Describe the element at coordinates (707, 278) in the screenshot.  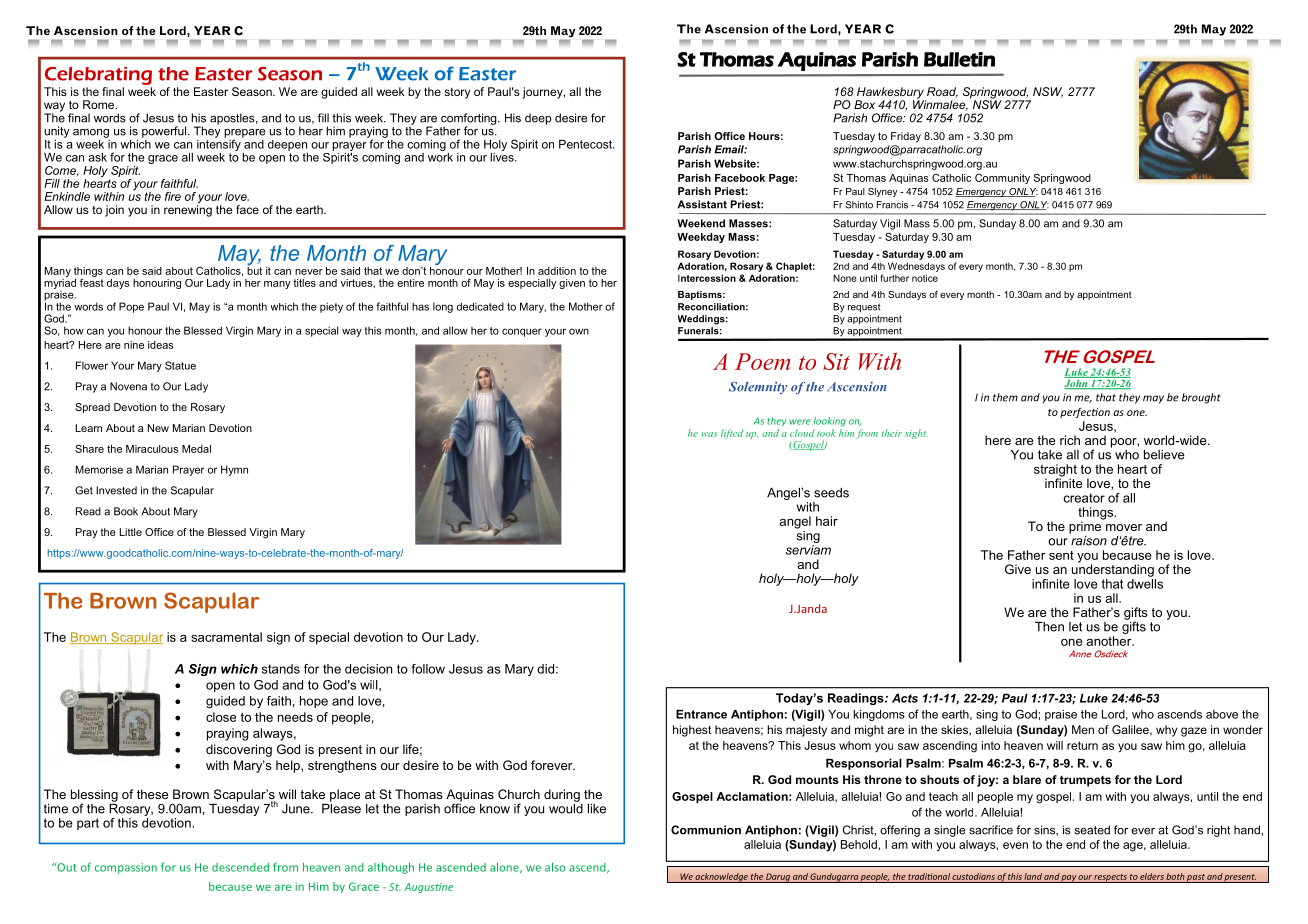
I see `Intercession` at that location.
